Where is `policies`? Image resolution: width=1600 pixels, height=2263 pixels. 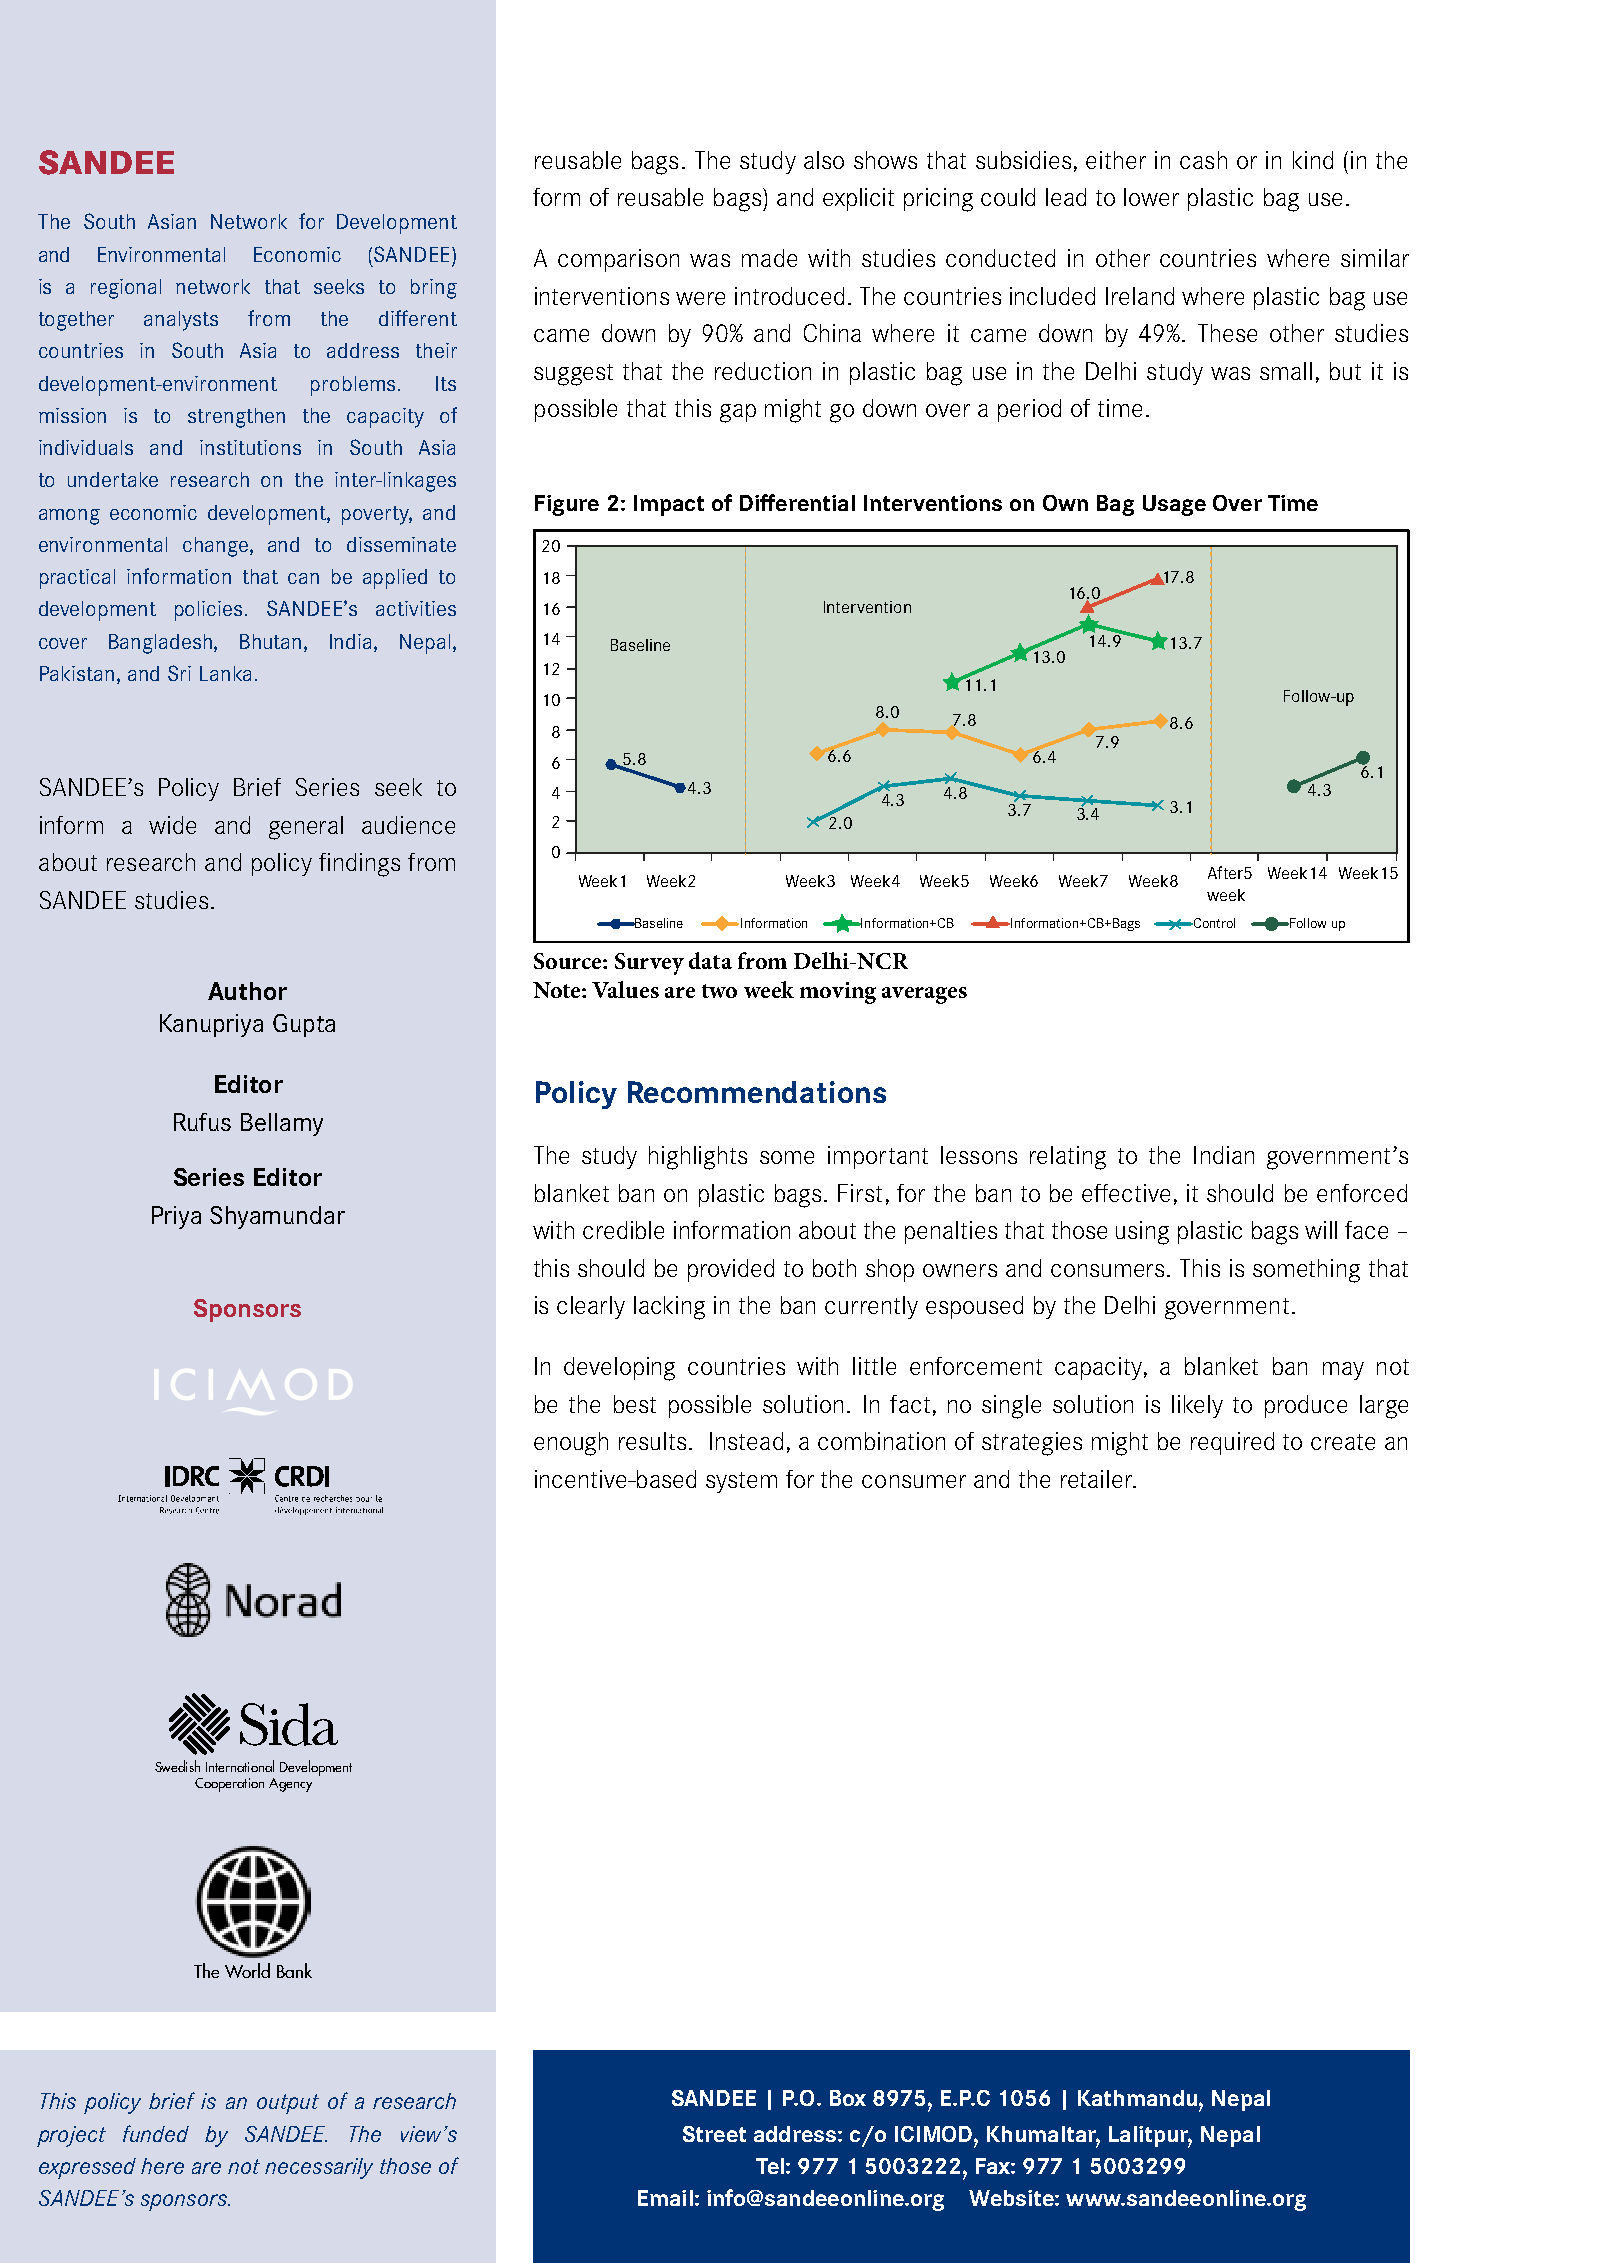
policies is located at coordinates (208, 611).
